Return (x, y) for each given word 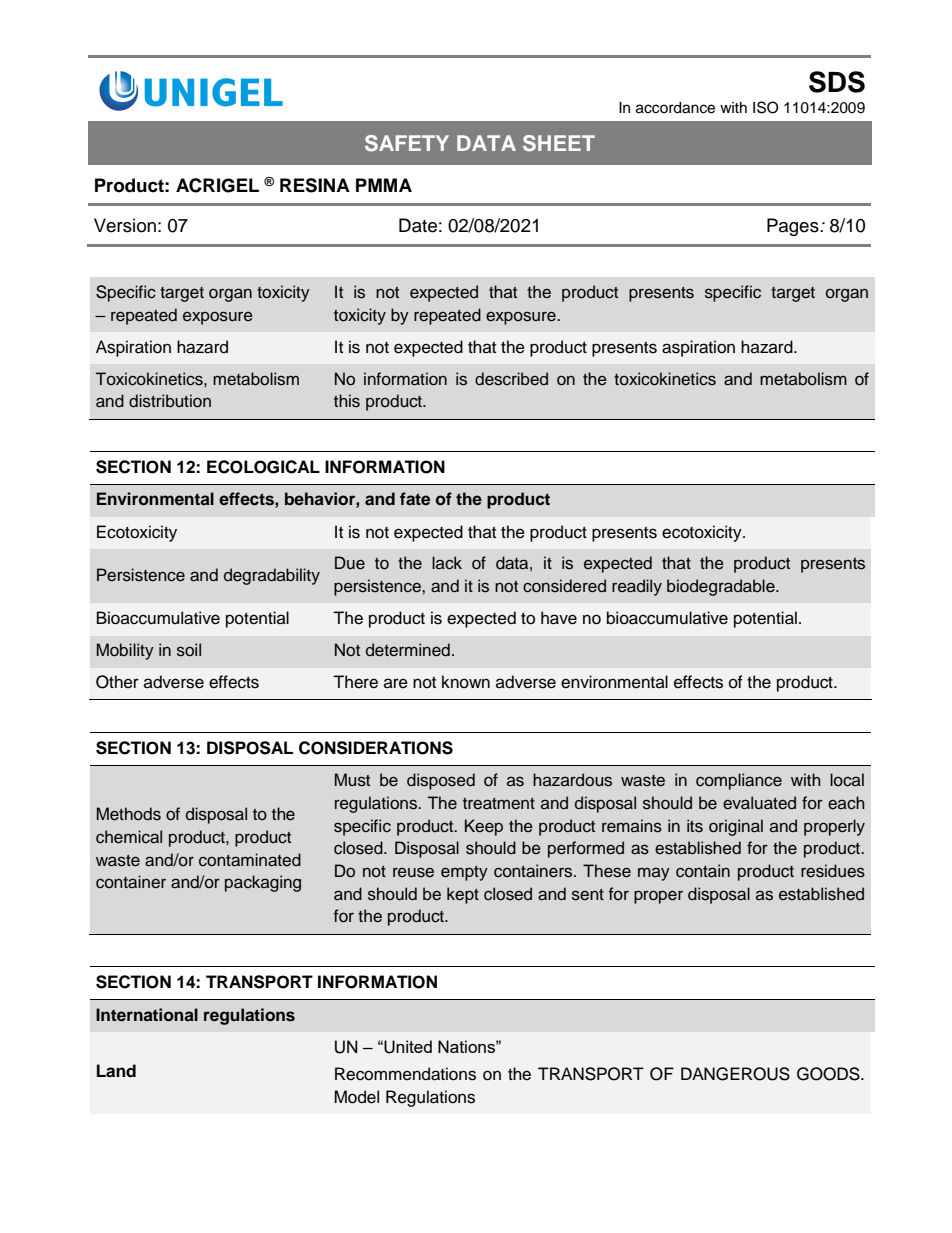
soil (189, 650)
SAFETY (407, 143)
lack (447, 563)
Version (125, 225)
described (511, 379)
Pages (794, 227)
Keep (484, 827)
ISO (766, 107)
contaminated (250, 860)
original (736, 827)
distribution (170, 401)
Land (116, 1071)
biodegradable (722, 587)
